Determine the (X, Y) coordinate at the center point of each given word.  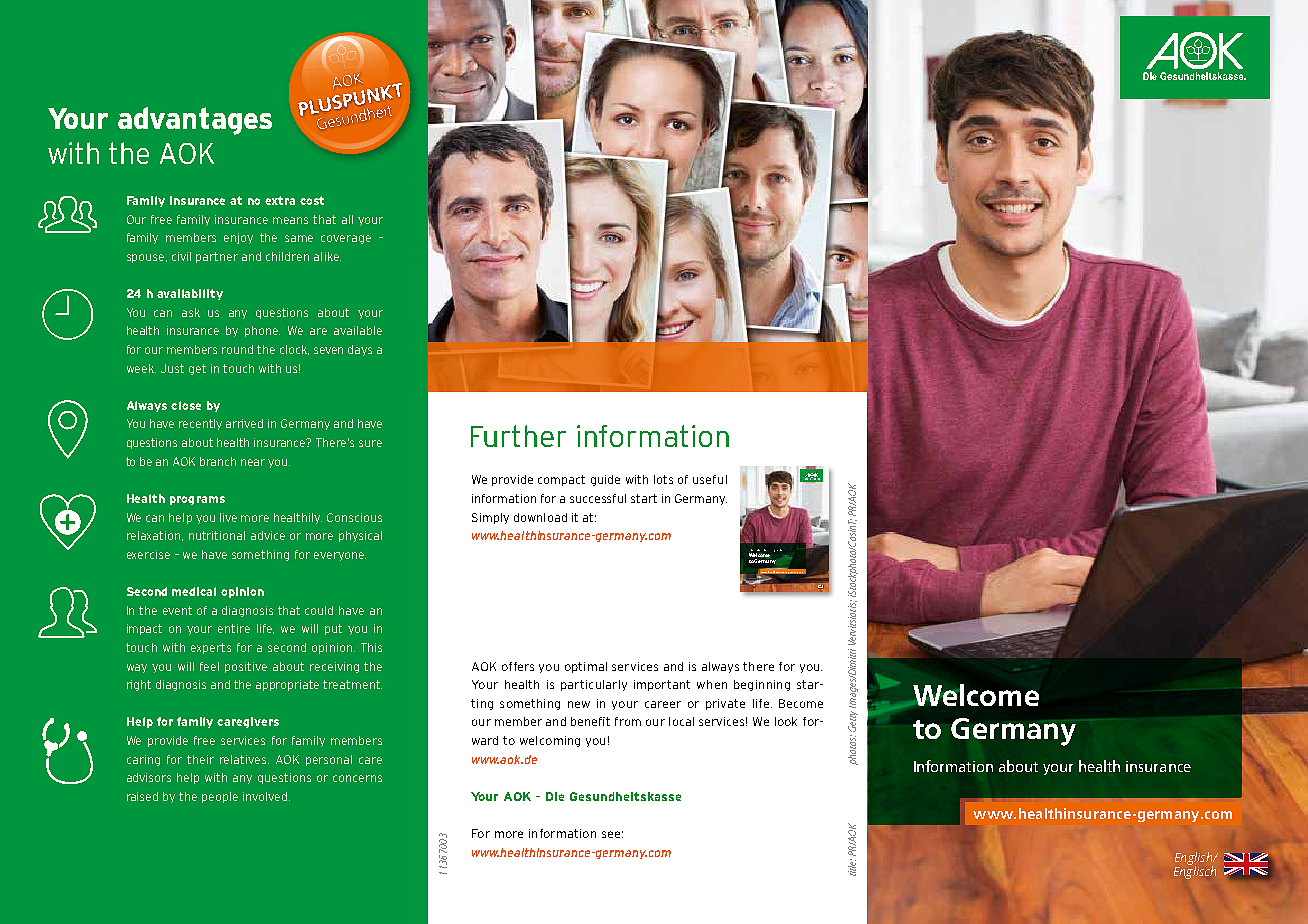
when (712, 684)
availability (190, 294)
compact (561, 480)
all (347, 219)
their (200, 759)
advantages (195, 121)
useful (710, 479)
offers (518, 666)
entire (234, 628)
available (358, 330)
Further (518, 436)
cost (312, 200)
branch (218, 461)
